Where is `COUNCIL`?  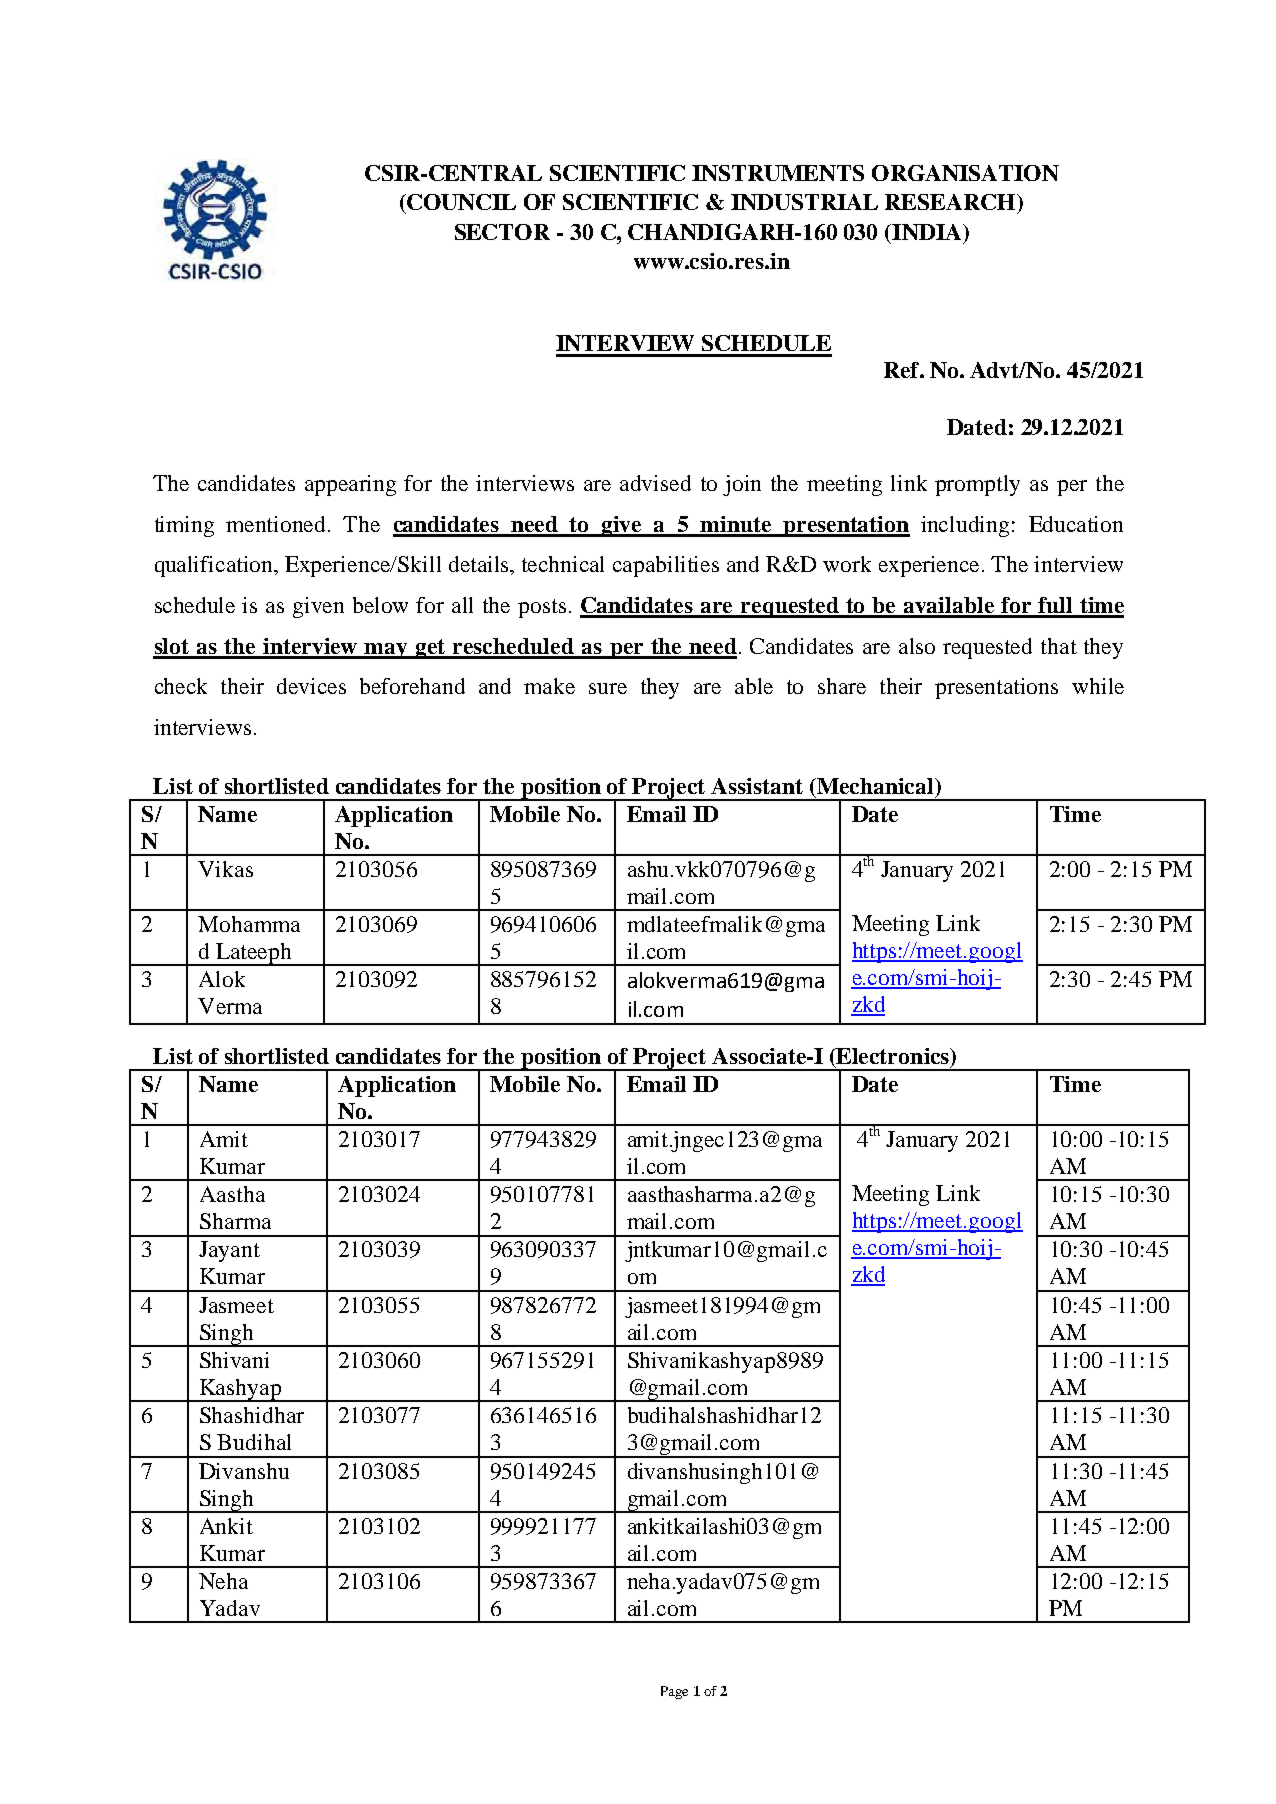 COUNCIL is located at coordinates (460, 202).
